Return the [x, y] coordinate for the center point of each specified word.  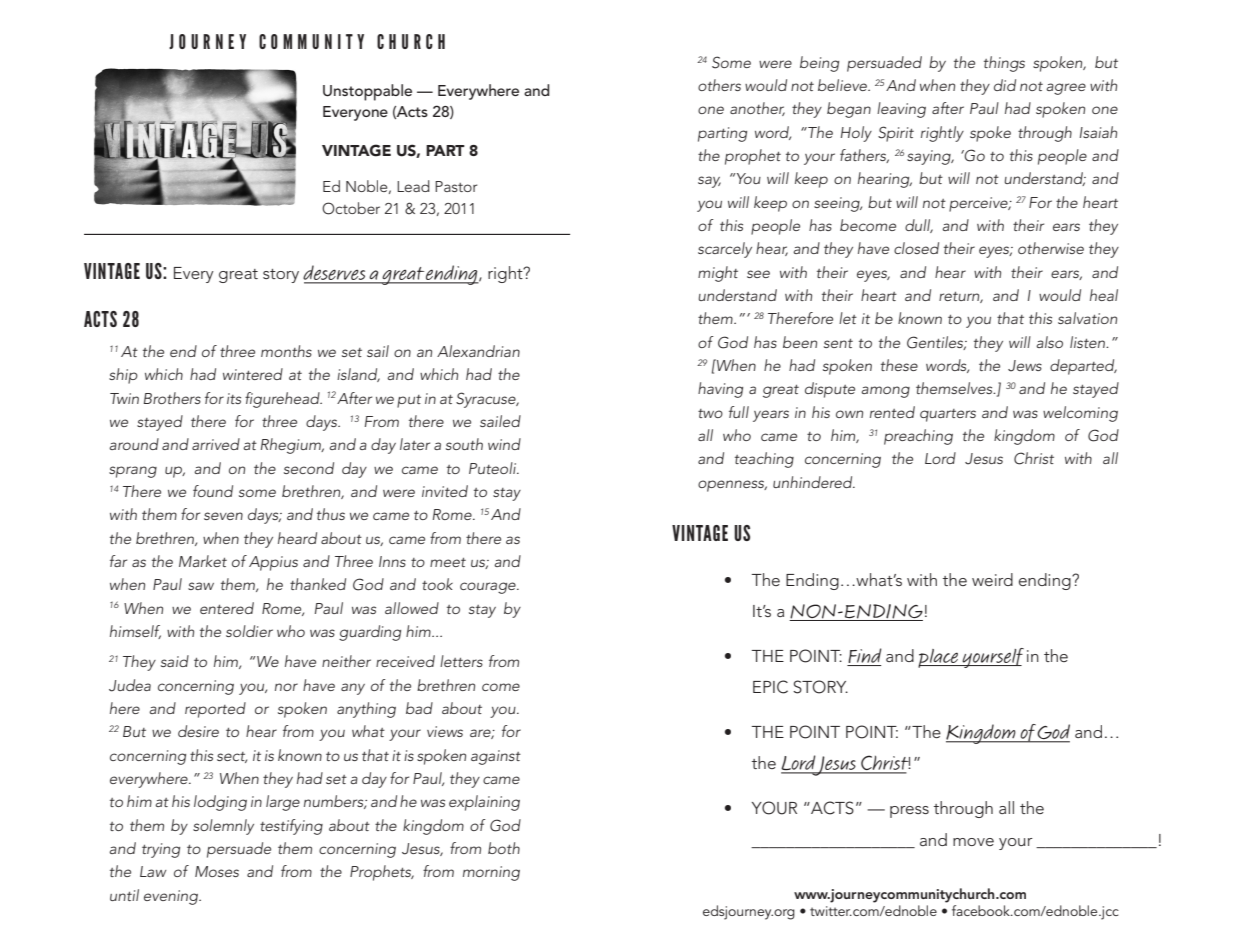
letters [461, 661]
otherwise [1051, 248]
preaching [918, 437]
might [718, 274]
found [213, 491]
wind [504, 444]
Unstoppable [367, 92]
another [757, 109]
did [1005, 85]
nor [286, 687]
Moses [217, 871]
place [939, 658]
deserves [335, 274]
